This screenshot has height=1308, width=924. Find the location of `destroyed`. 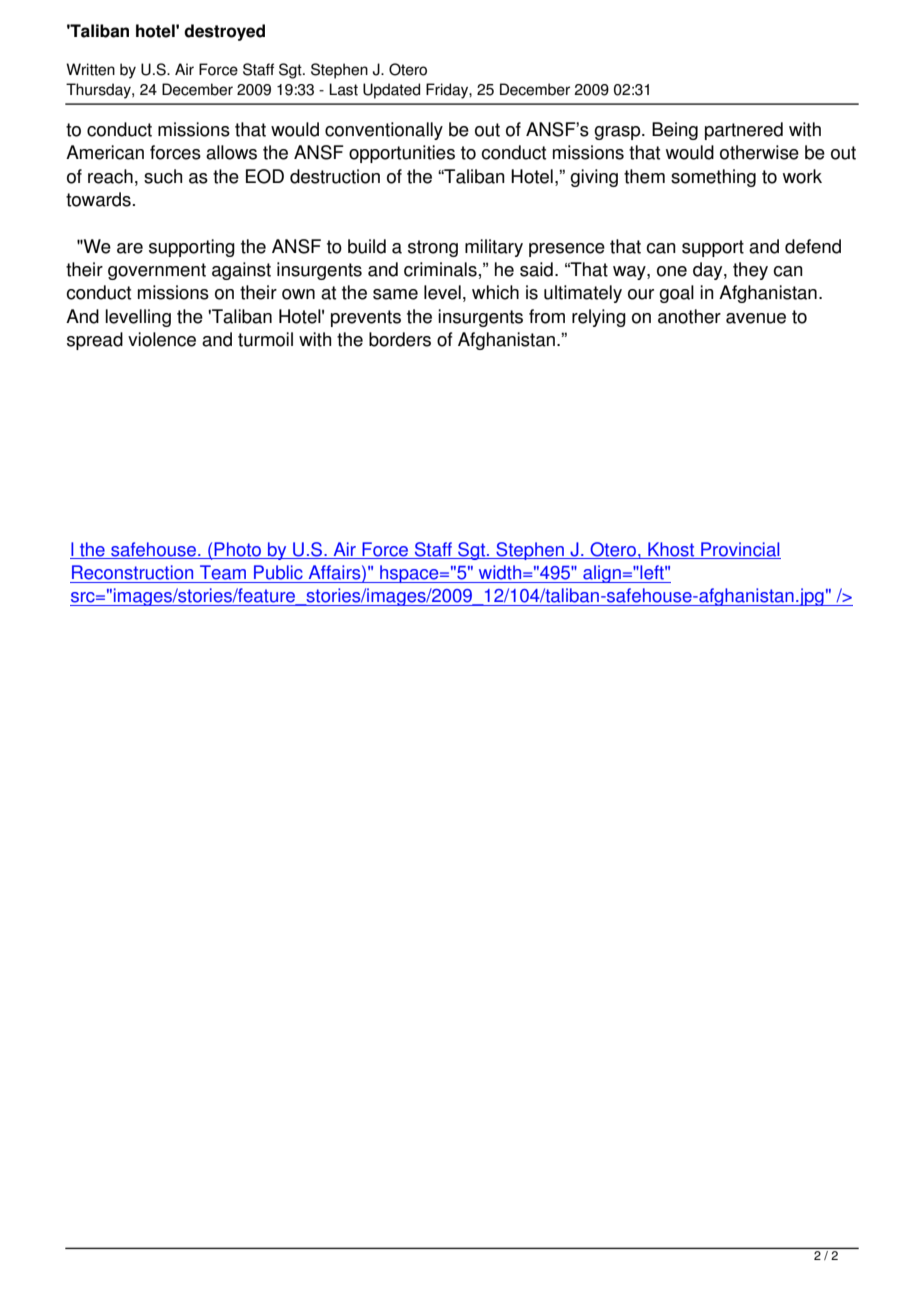

destroyed is located at coordinates (224, 32).
